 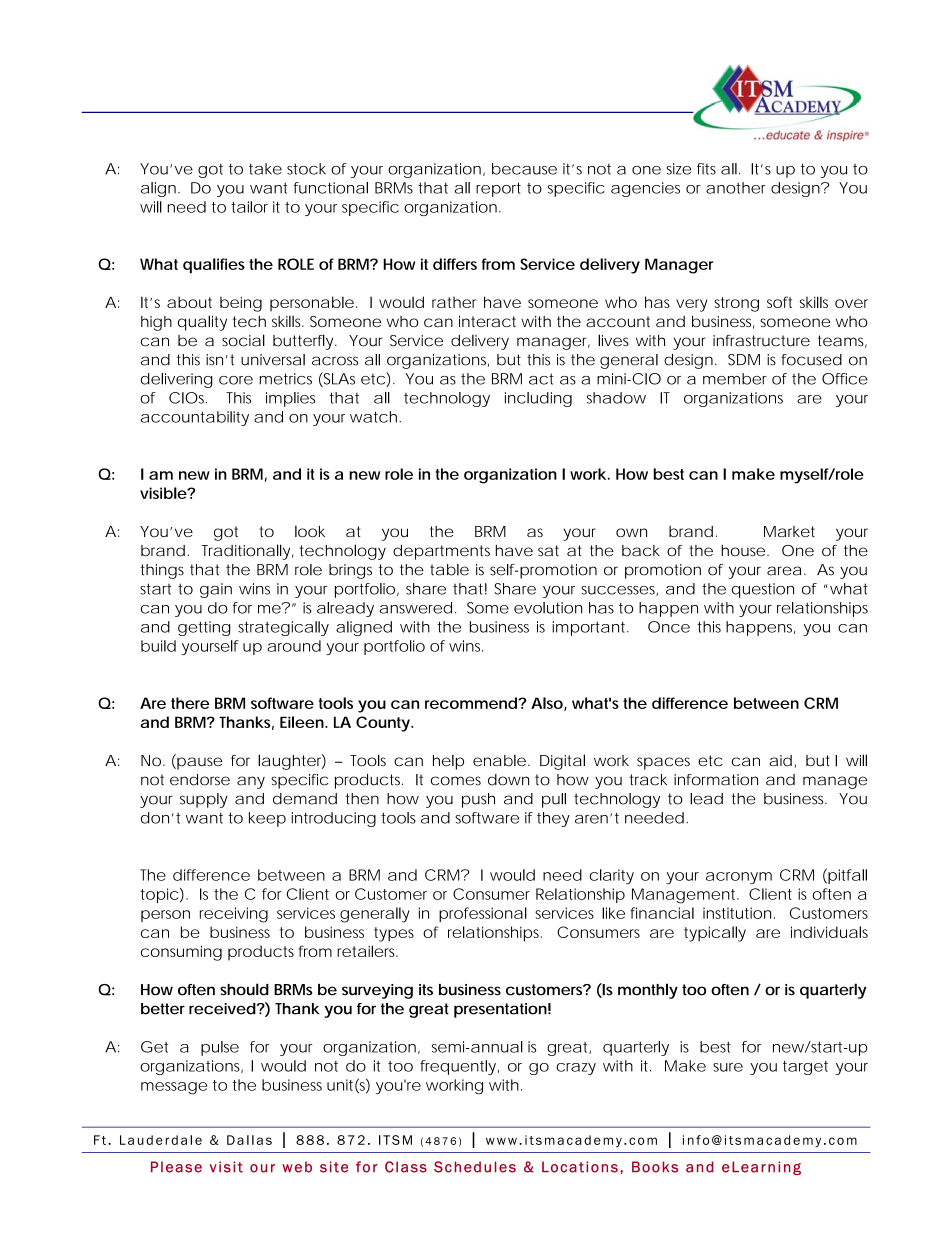 What do you see at coordinates (737, 913) in the document?
I see `institution` at bounding box center [737, 913].
